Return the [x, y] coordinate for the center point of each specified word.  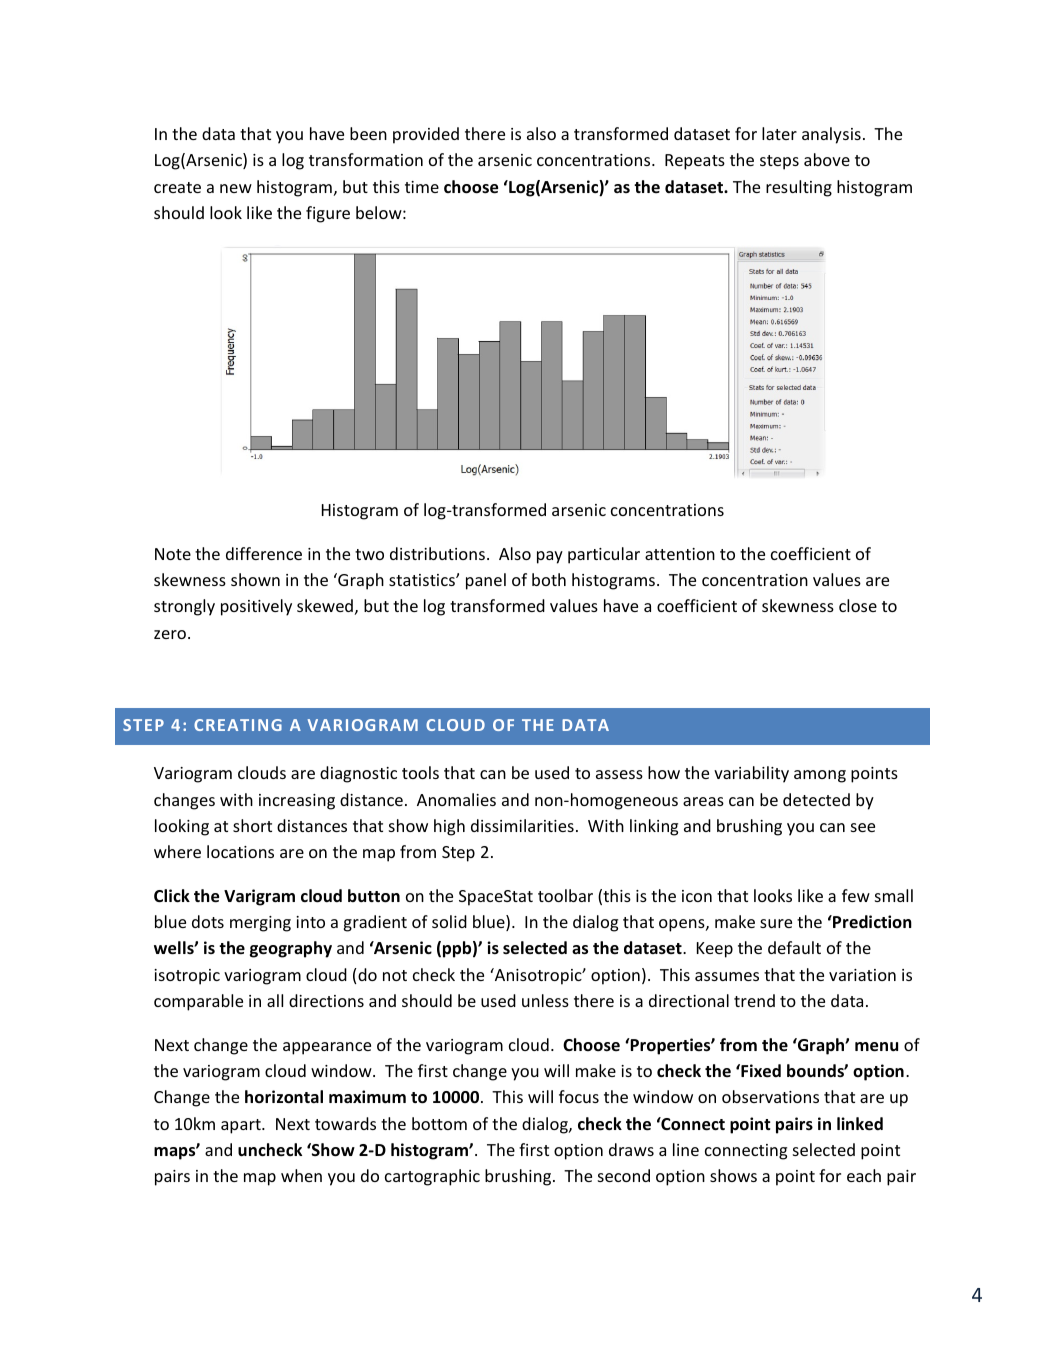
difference [264, 553]
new [236, 188]
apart [242, 1126]
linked [860, 1124]
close [858, 605]
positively [256, 607]
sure [776, 923]
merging [260, 924]
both [549, 579]
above [827, 159]
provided [426, 135]
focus [579, 1096]
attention [680, 554]
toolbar [565, 895]
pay [550, 557]
